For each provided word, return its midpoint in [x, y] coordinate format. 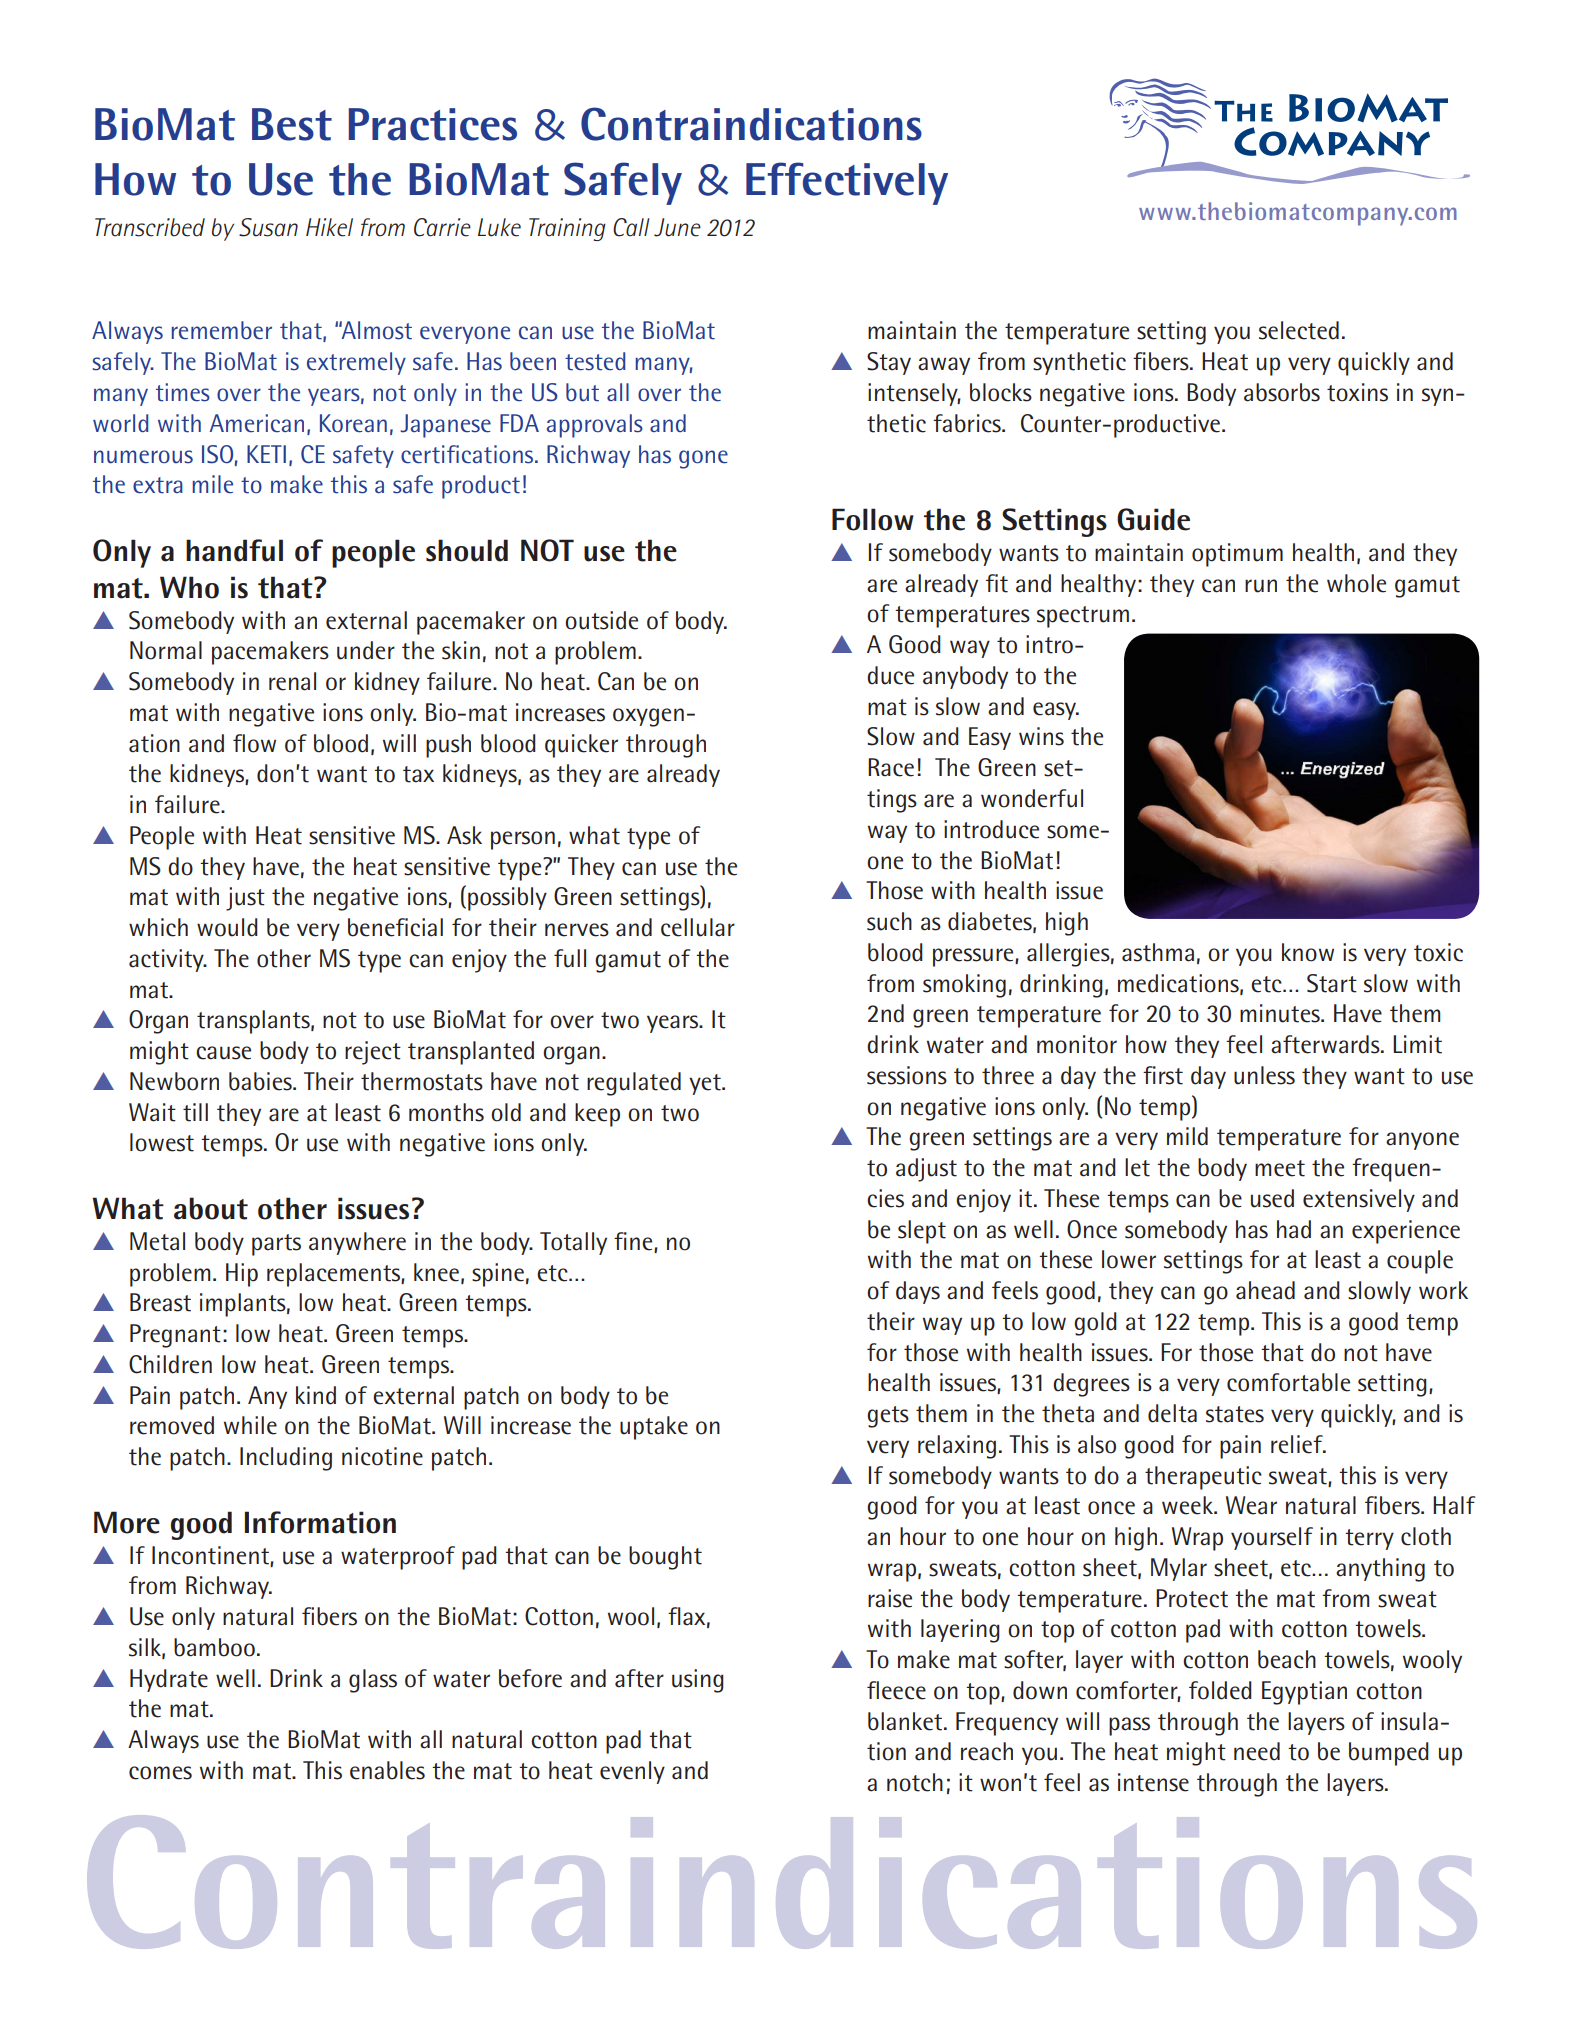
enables [387, 1770]
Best [292, 124]
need [1257, 1751]
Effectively [847, 183]
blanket [906, 1721]
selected [1299, 330]
